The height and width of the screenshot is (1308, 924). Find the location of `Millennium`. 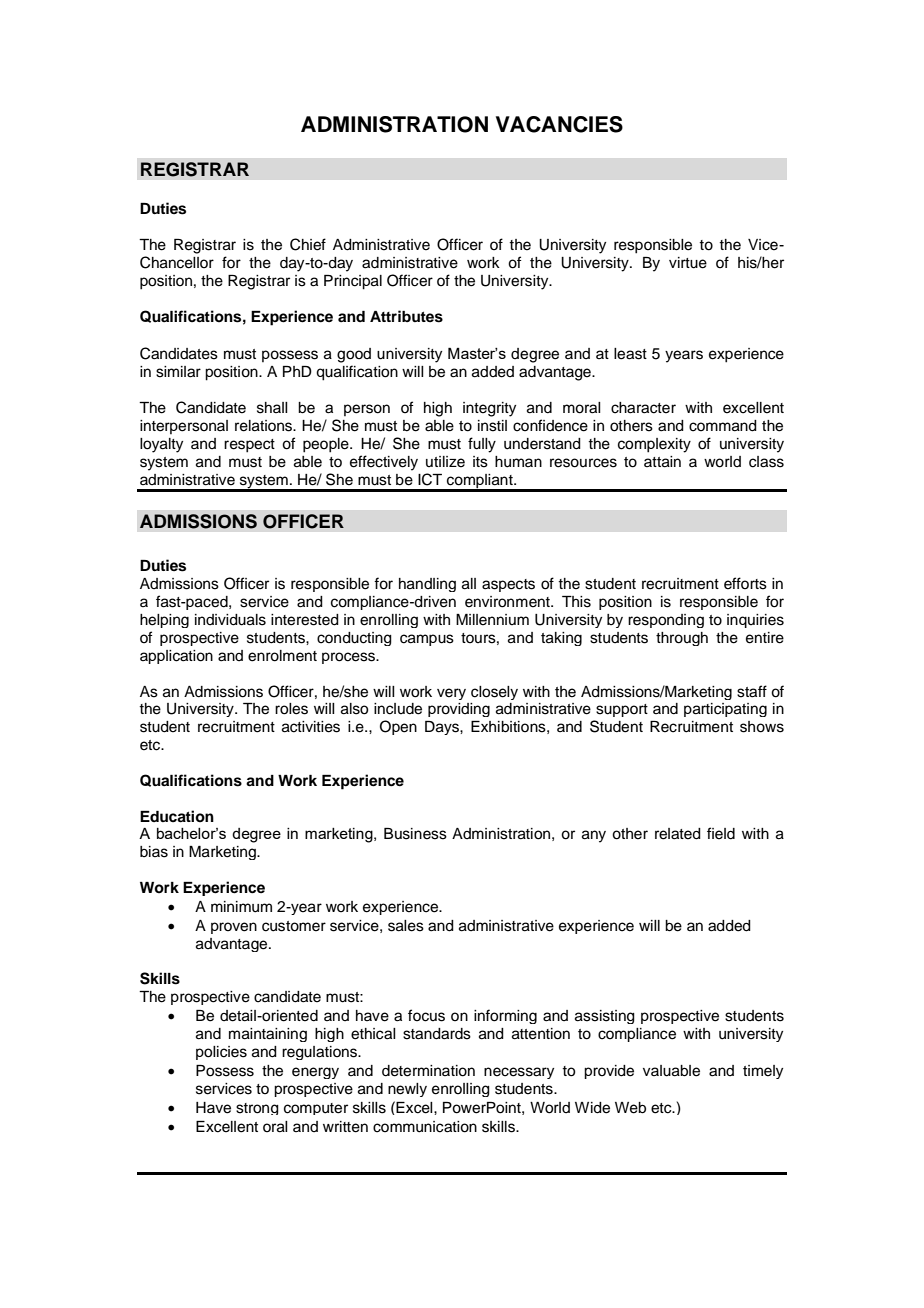

Millennium is located at coordinates (492, 620).
